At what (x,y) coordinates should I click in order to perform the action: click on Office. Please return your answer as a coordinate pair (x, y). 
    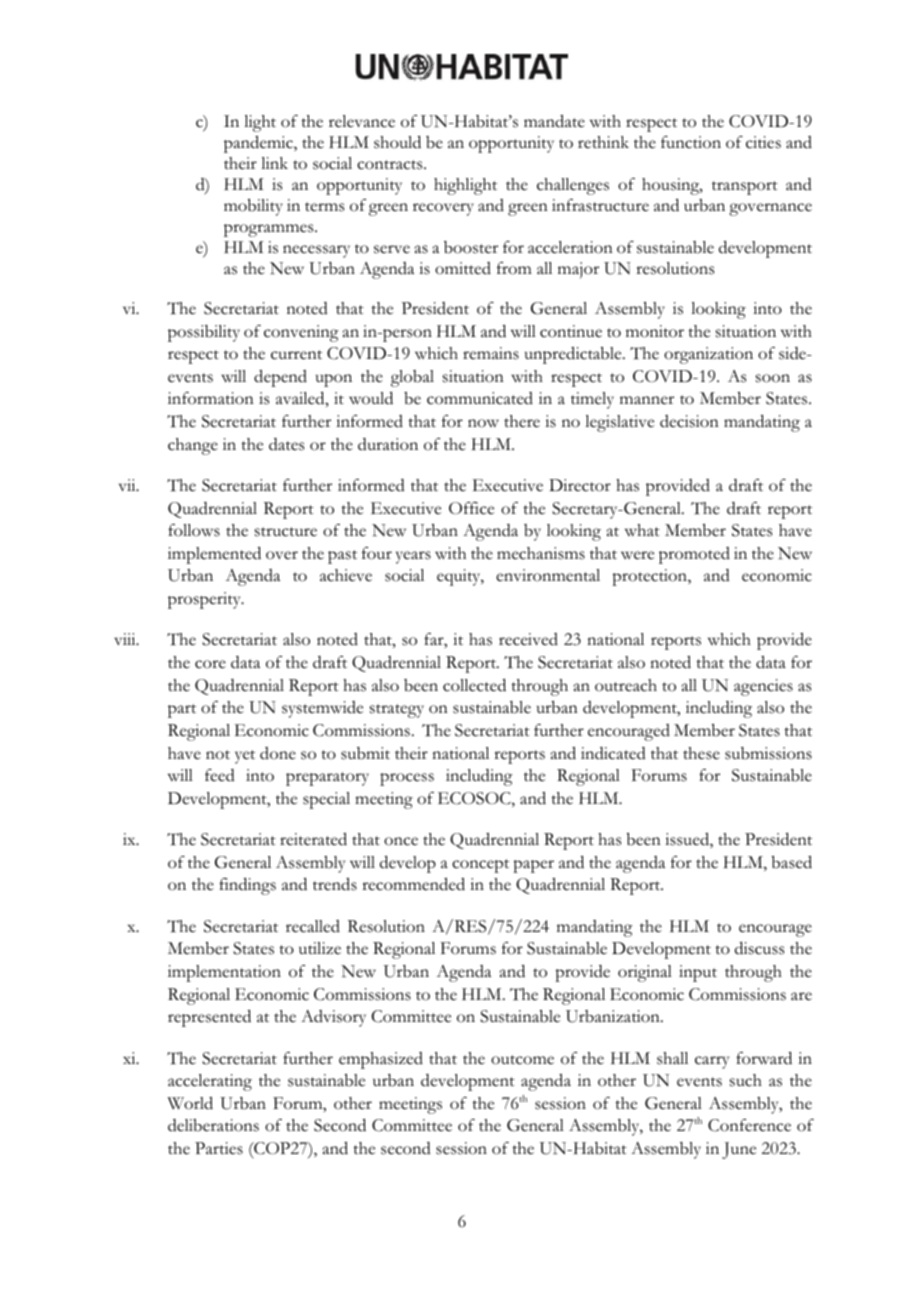
    Looking at the image, I should click on (471, 508).
